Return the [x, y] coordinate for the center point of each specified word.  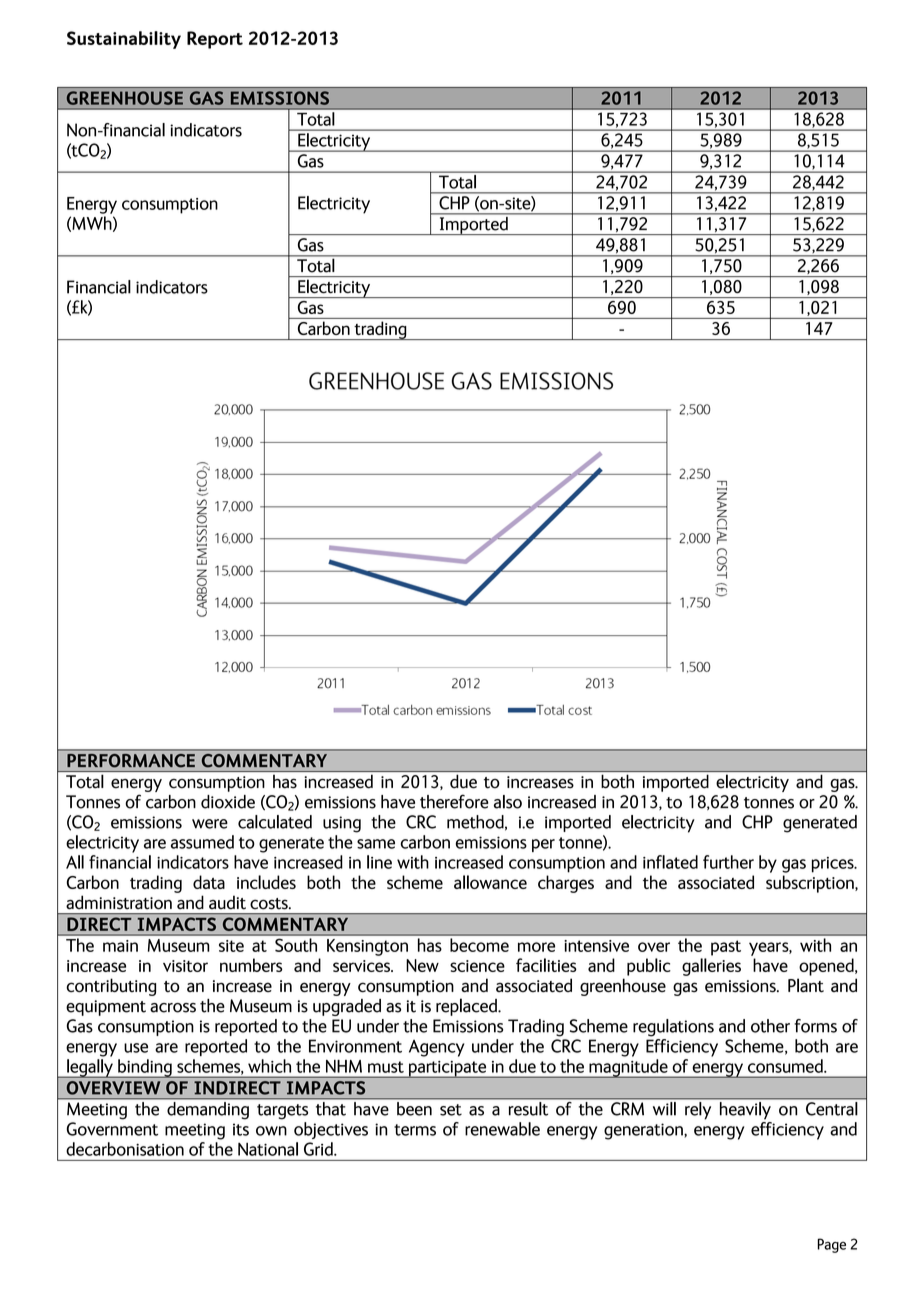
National [268, 1149]
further [728, 862]
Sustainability [124, 40]
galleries [711, 967]
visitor [185, 966]
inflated [670, 862]
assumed [202, 842]
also [508, 802]
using [342, 824]
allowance [490, 882]
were [210, 824]
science [477, 966]
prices [834, 865]
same [376, 844]
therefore [454, 801]
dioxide [228, 802]
